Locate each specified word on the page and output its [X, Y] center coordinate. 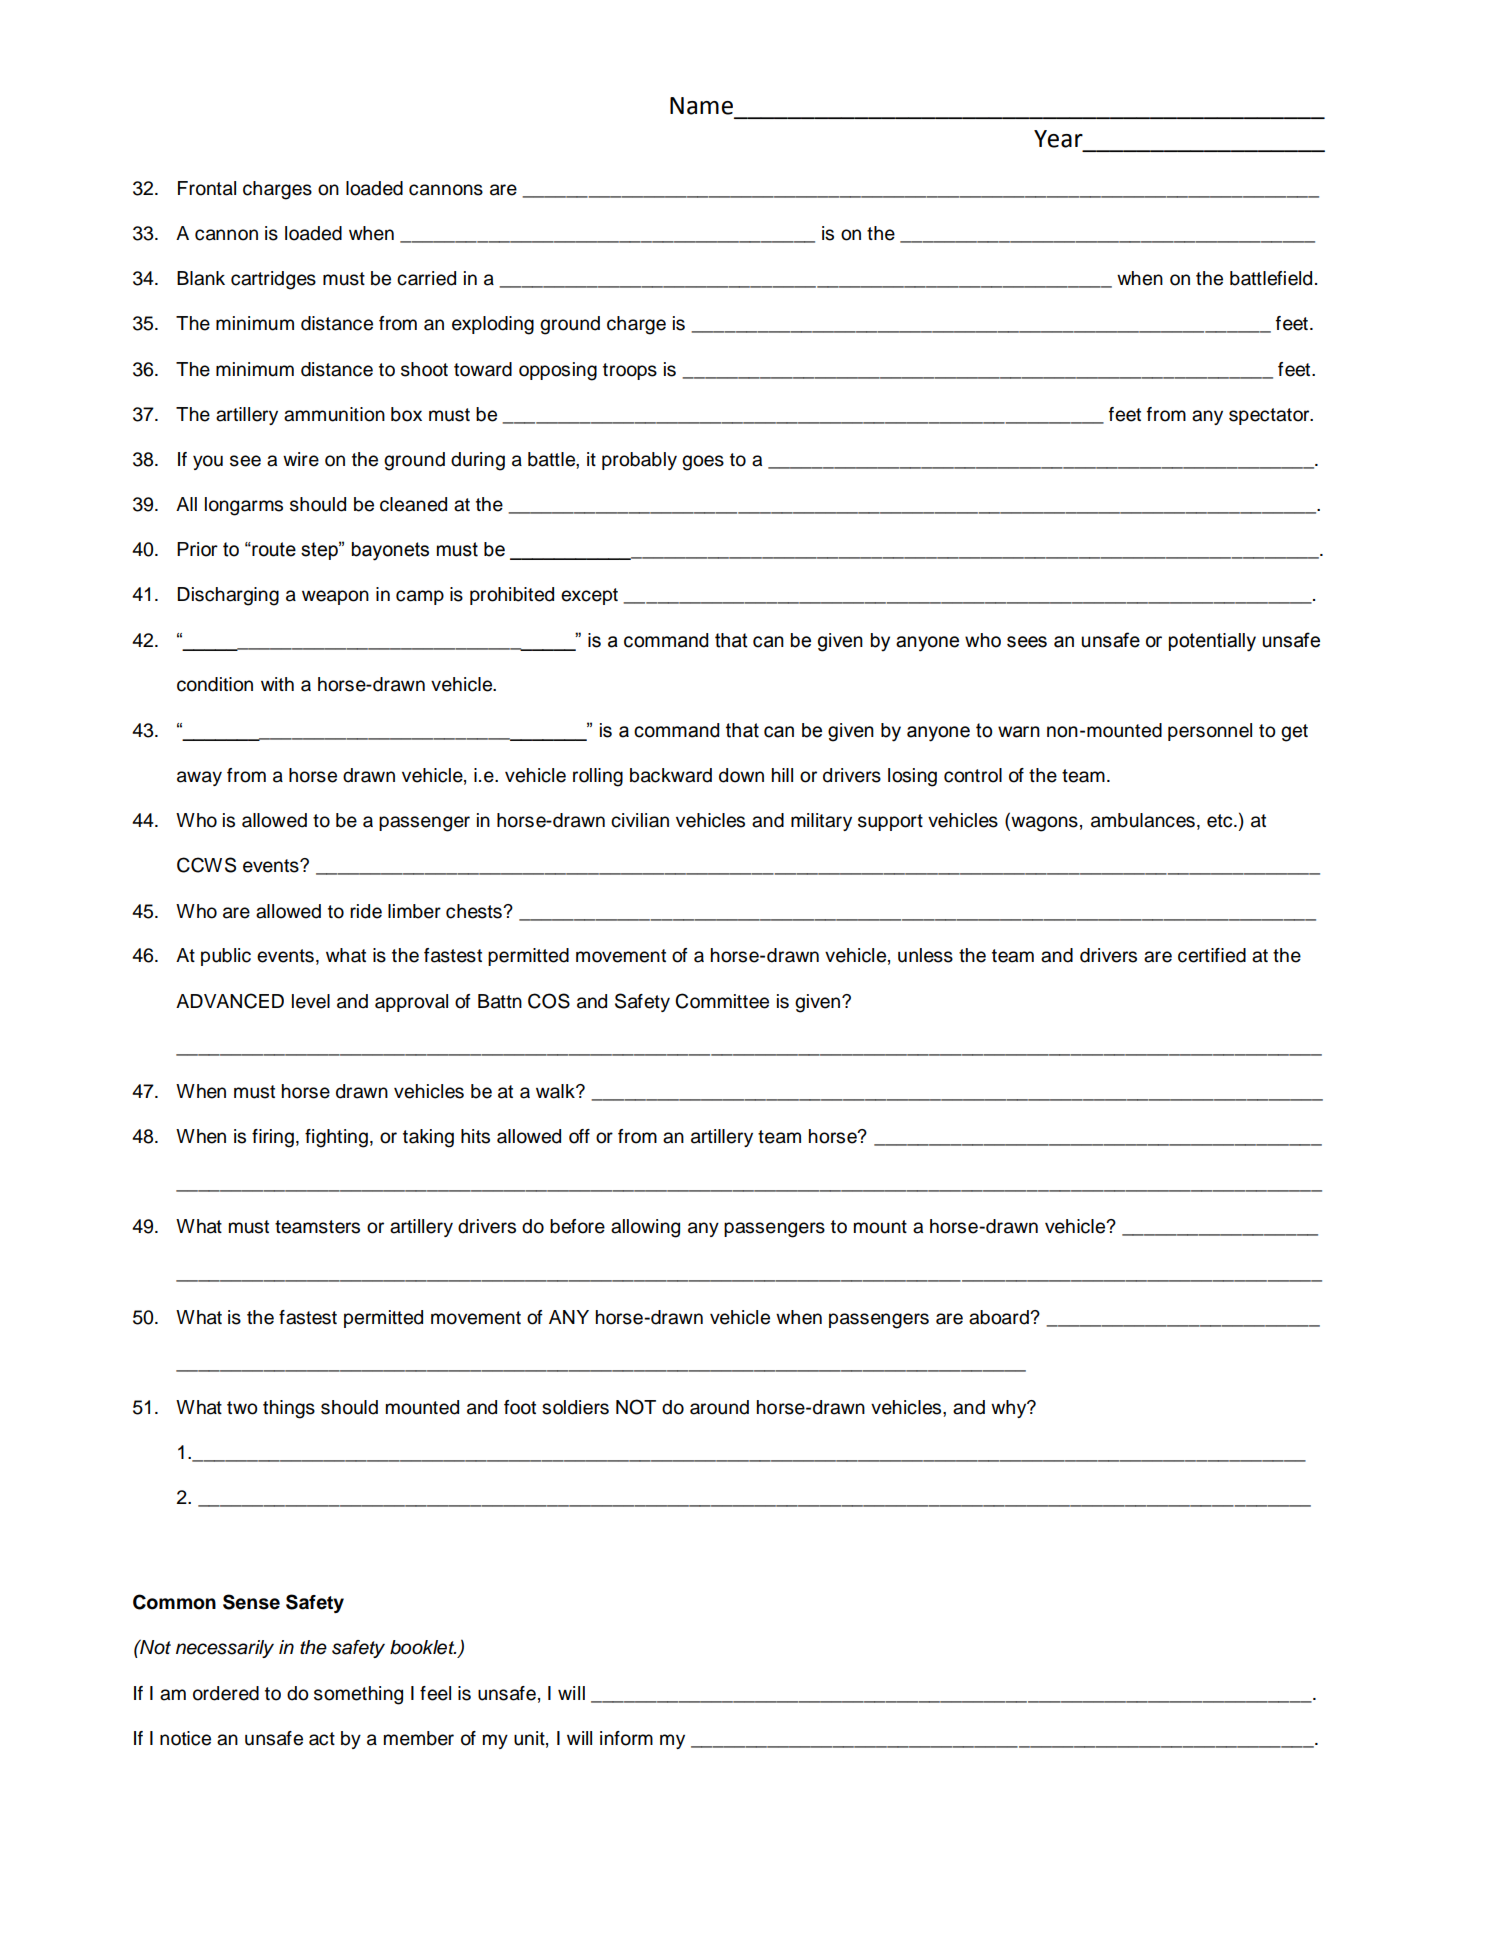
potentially [1212, 642]
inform [626, 1738]
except [589, 596]
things [289, 1409]
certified [1212, 955]
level [311, 1001]
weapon [335, 597]
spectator [1270, 416]
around [719, 1407]
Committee [722, 1001]
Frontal [207, 188]
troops [630, 371]
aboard [1000, 1317]
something [358, 1695]
